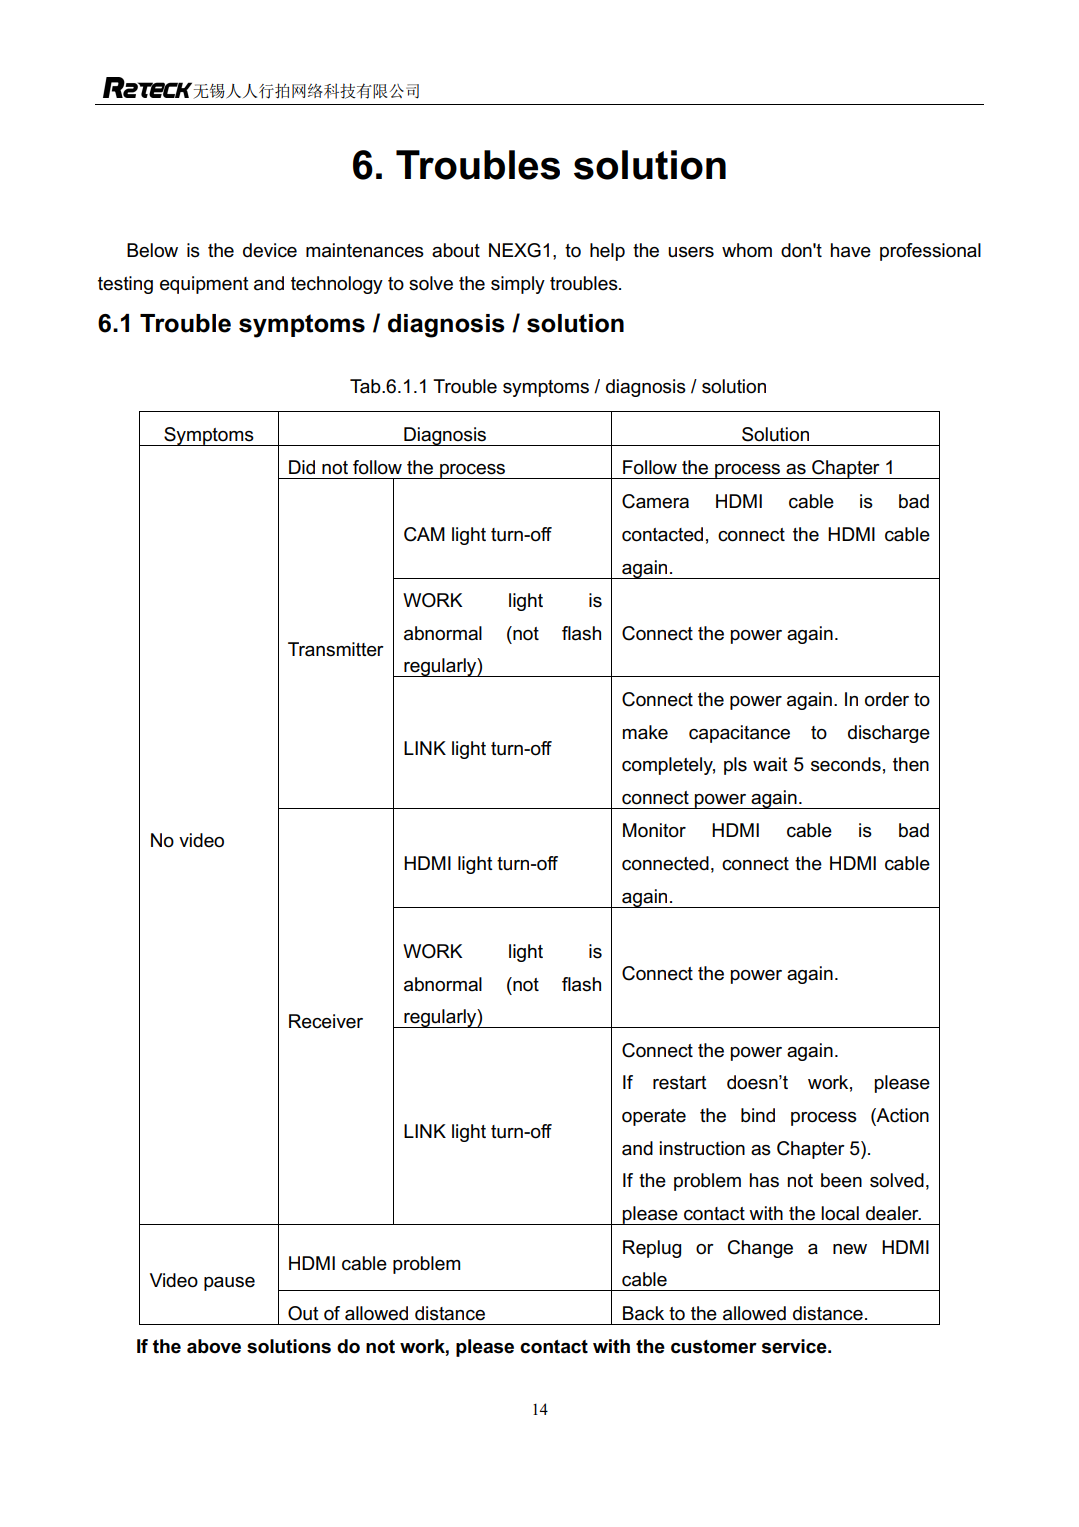 This page has width=1079, height=1527. I want to click on Back, so click(643, 1313).
